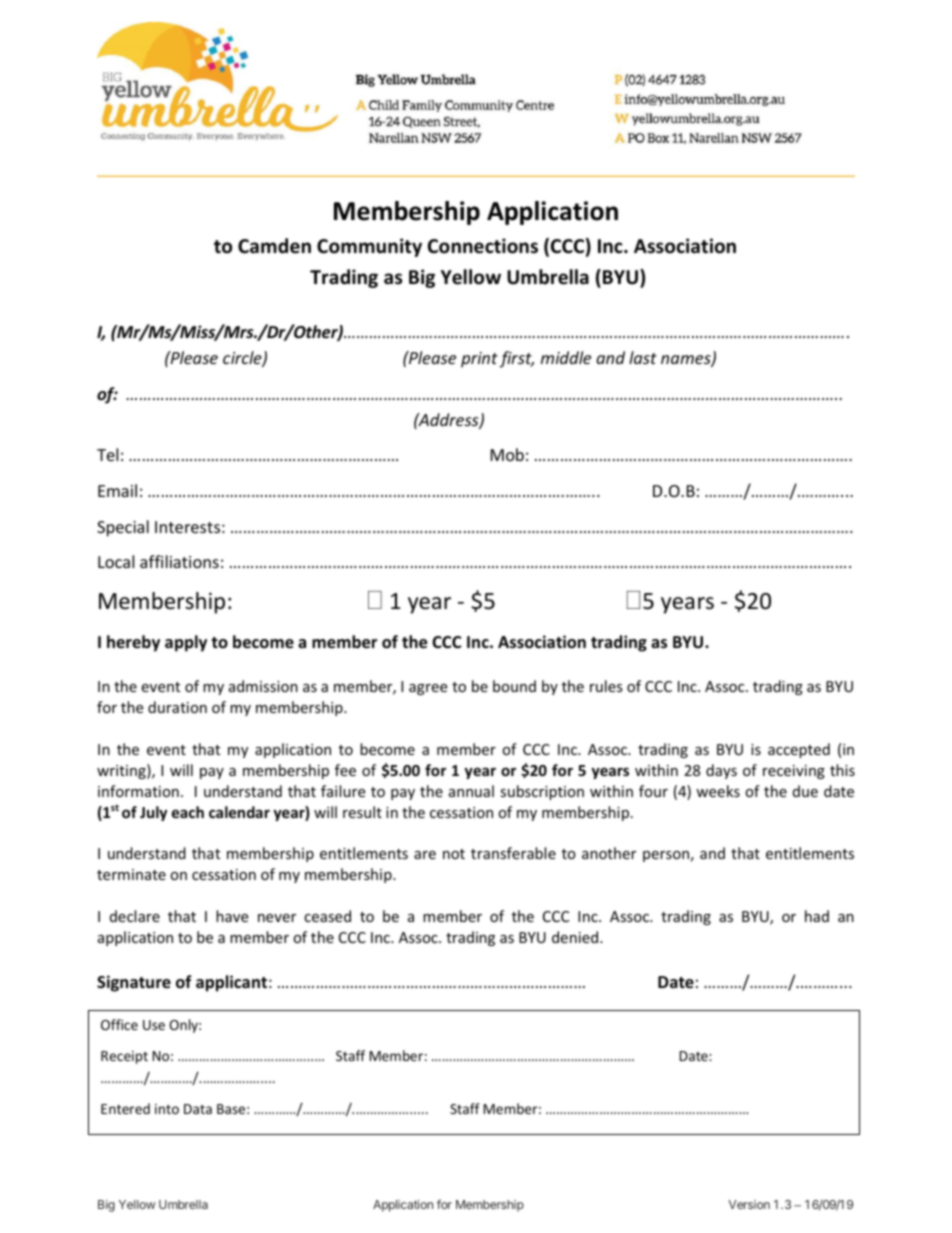 Image resolution: width=952 pixels, height=1233 pixels. What do you see at coordinates (514, 686) in the image?
I see `bound` at bounding box center [514, 686].
